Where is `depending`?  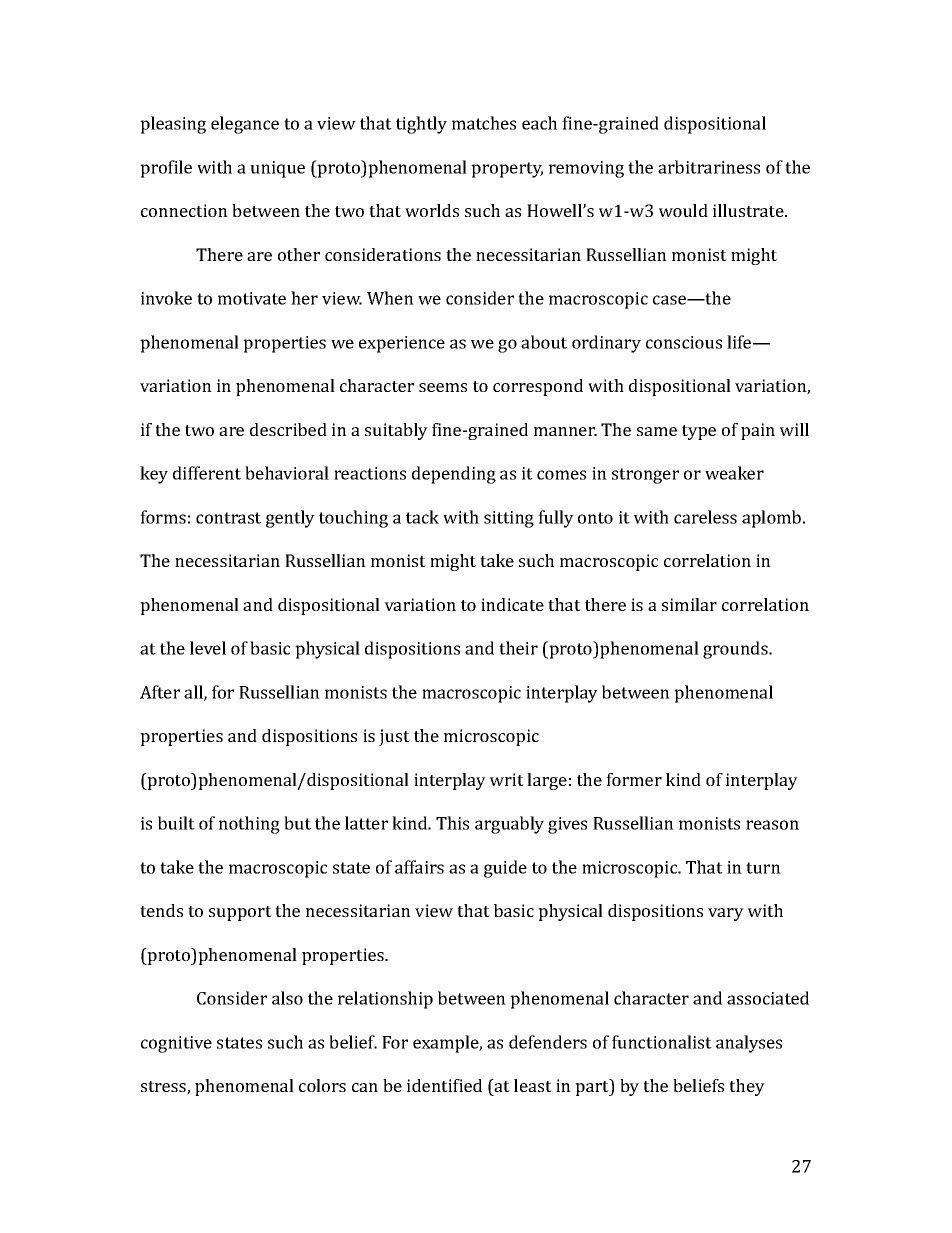 depending is located at coordinates (454, 475).
